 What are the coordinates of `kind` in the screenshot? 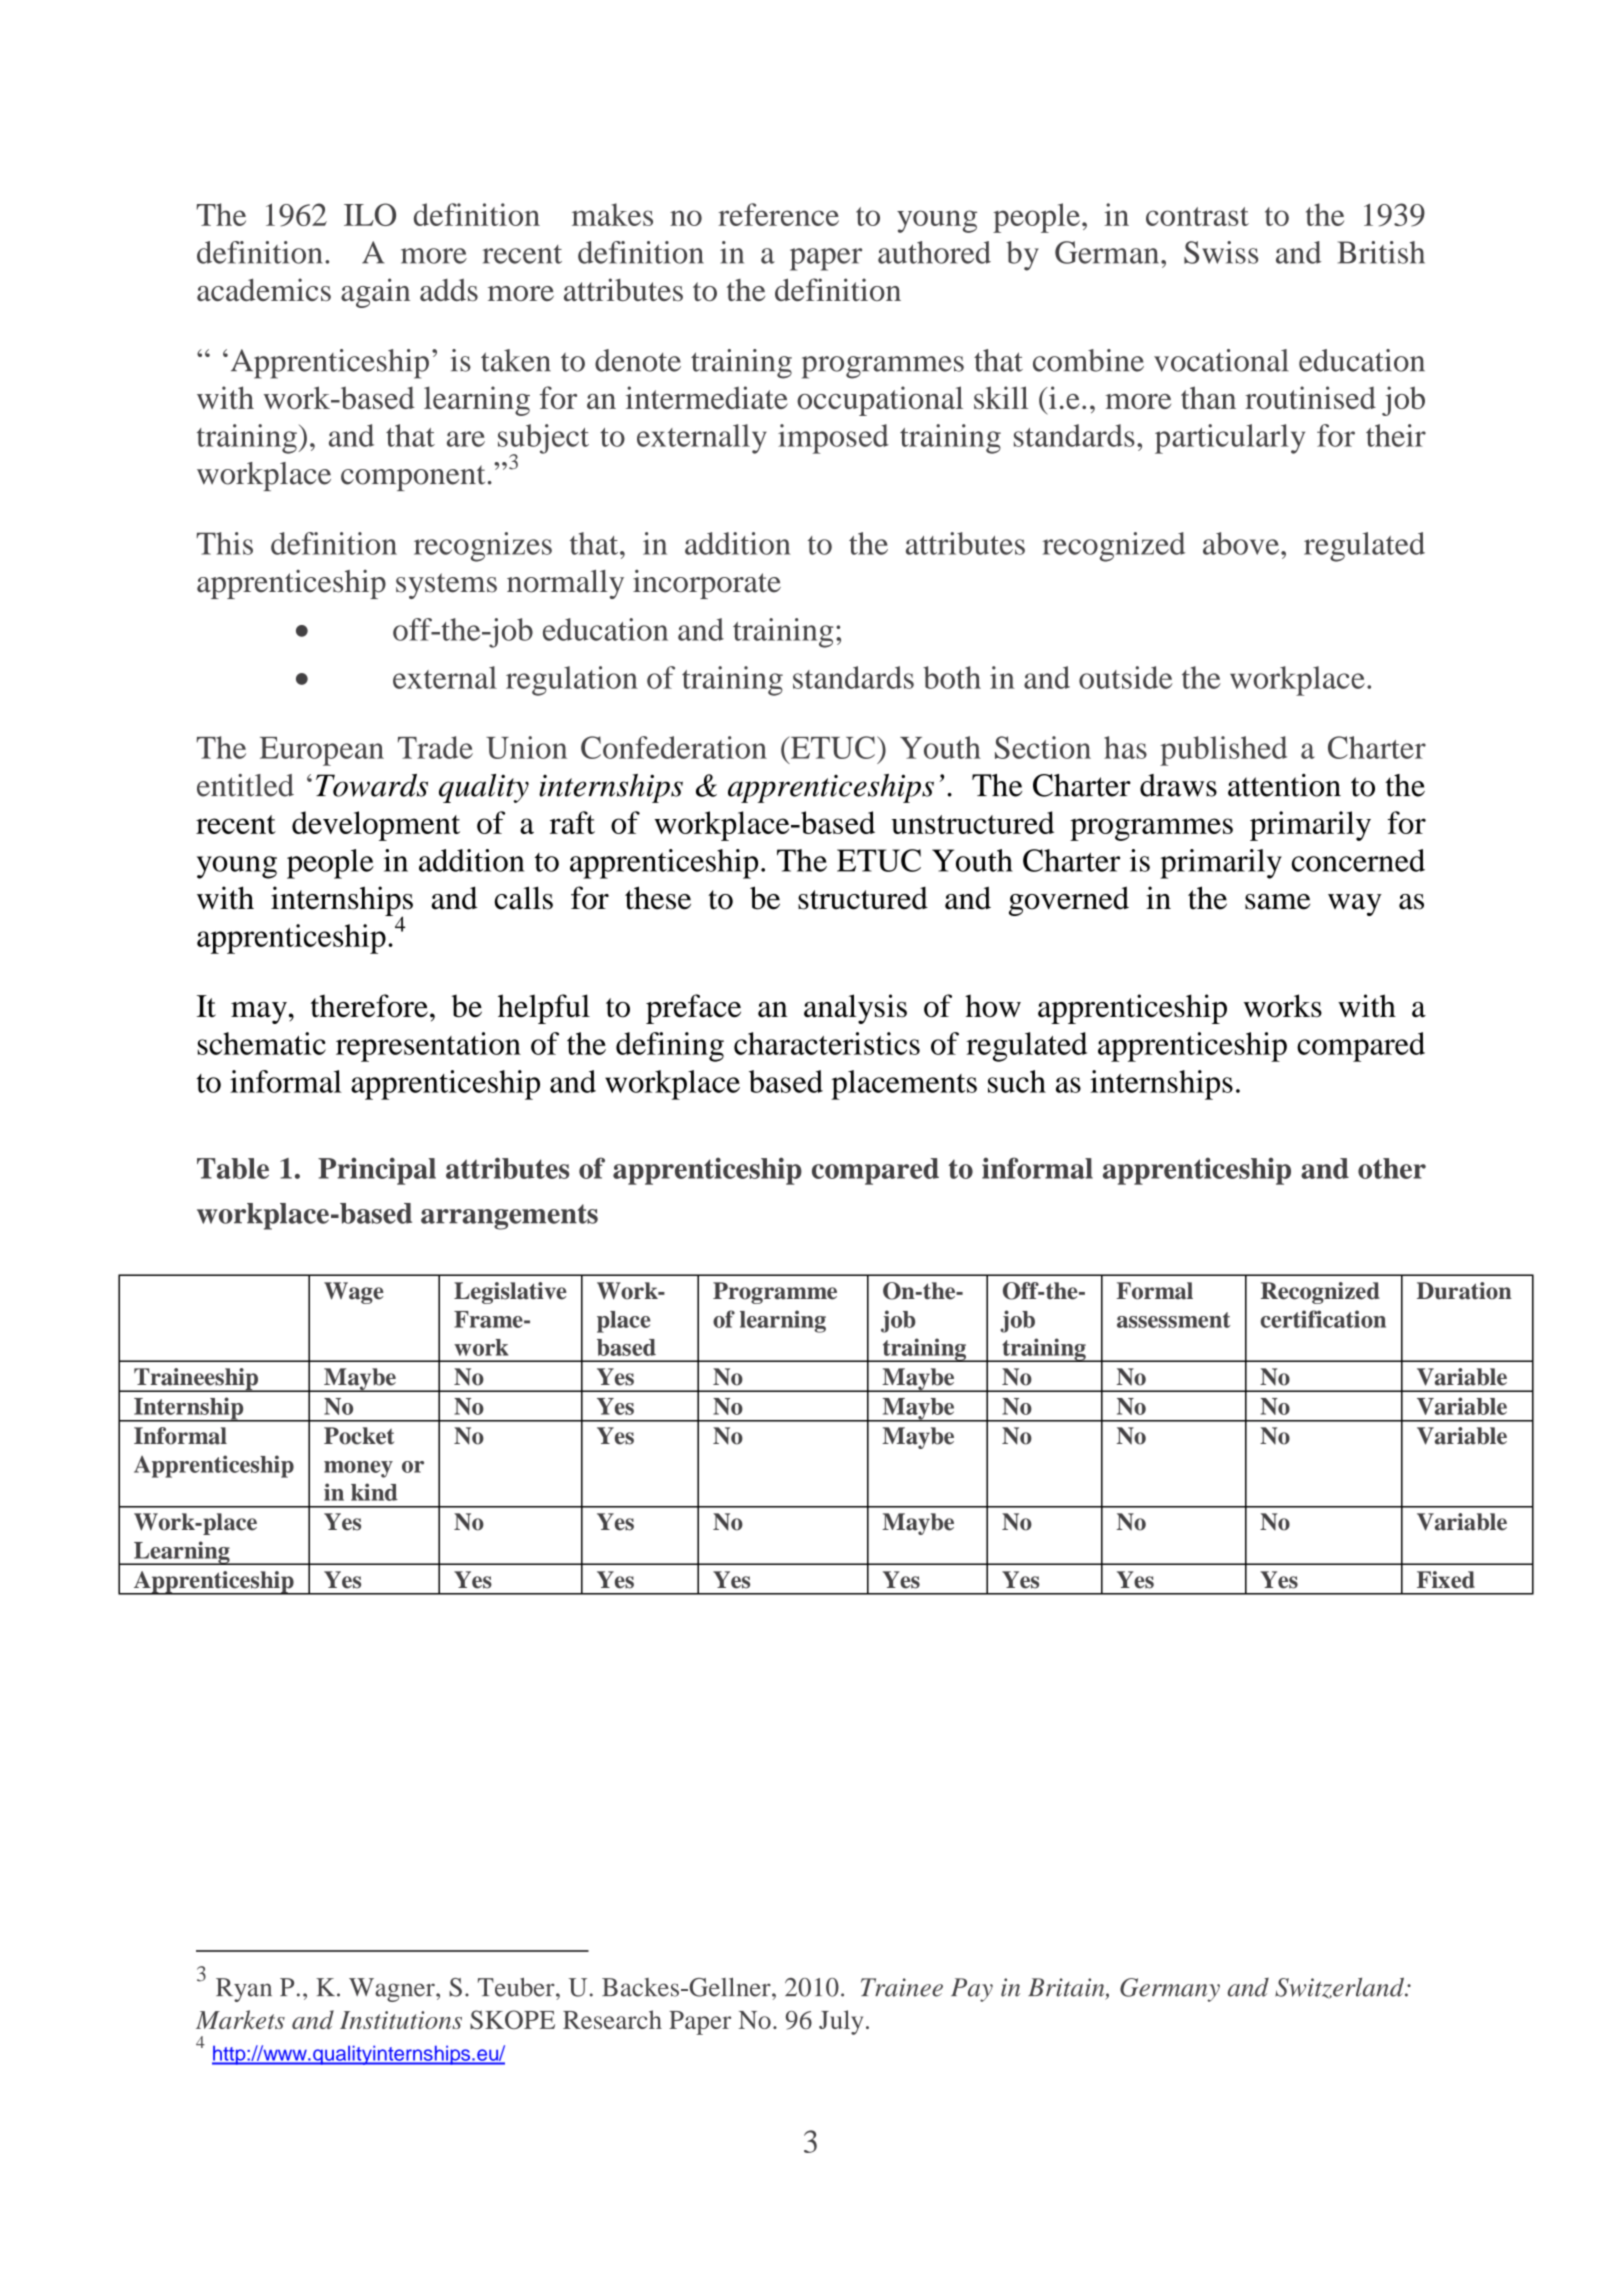 It's located at (374, 1492).
